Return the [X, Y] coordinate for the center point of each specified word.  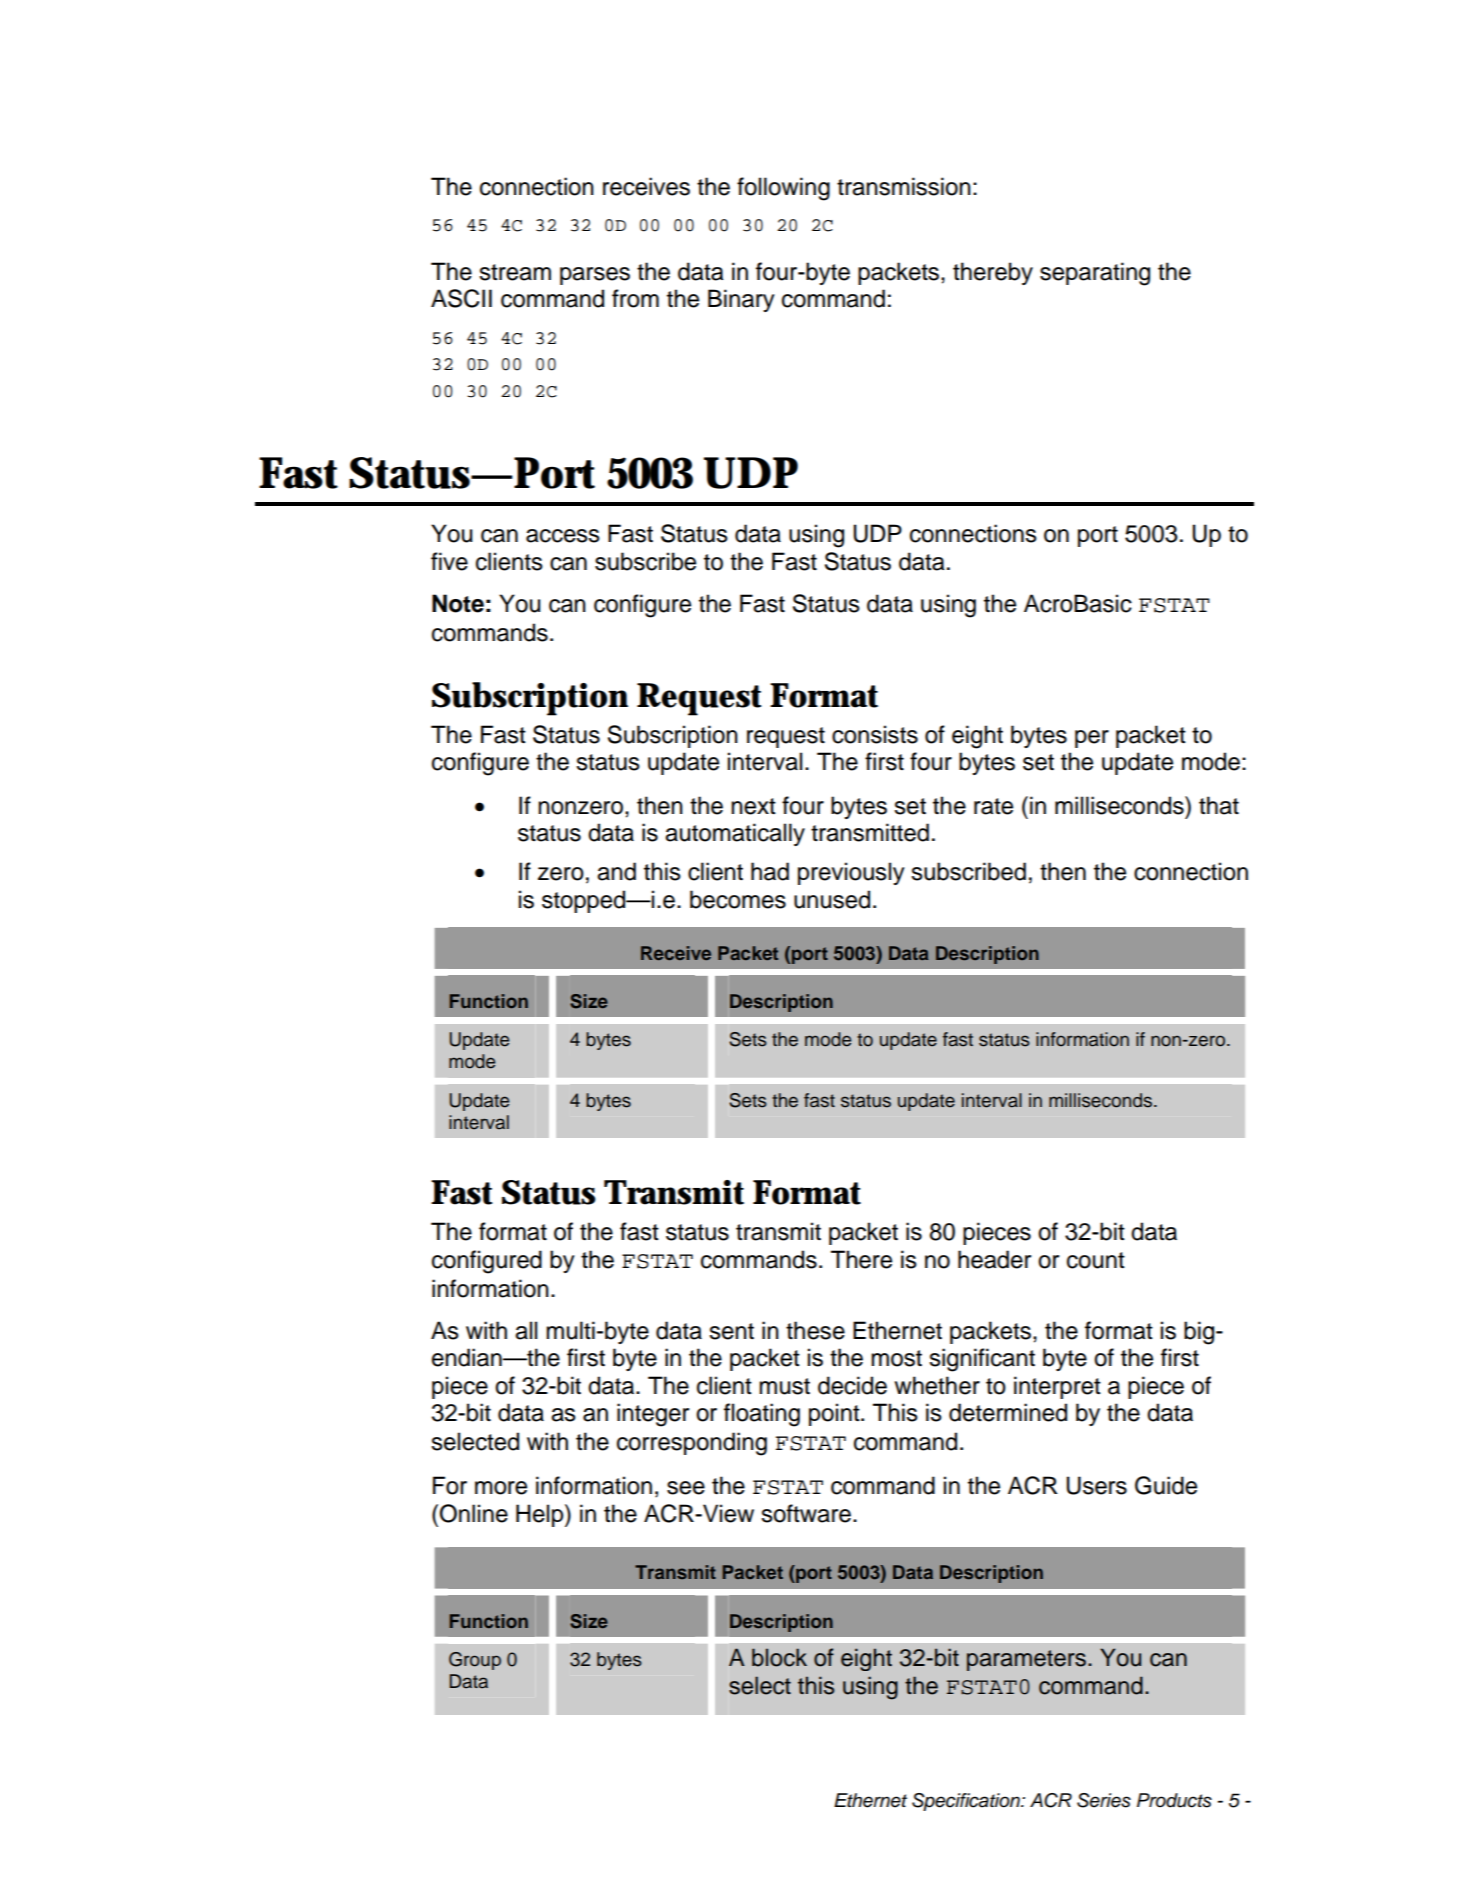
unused [832, 899]
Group [475, 1661]
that [1219, 805]
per [1092, 739]
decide [852, 1385]
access [563, 536]
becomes [738, 899]
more [501, 1488]
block [779, 1657]
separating [1095, 274]
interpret [1057, 1387]
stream [515, 272]
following [783, 189]
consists [875, 734]
